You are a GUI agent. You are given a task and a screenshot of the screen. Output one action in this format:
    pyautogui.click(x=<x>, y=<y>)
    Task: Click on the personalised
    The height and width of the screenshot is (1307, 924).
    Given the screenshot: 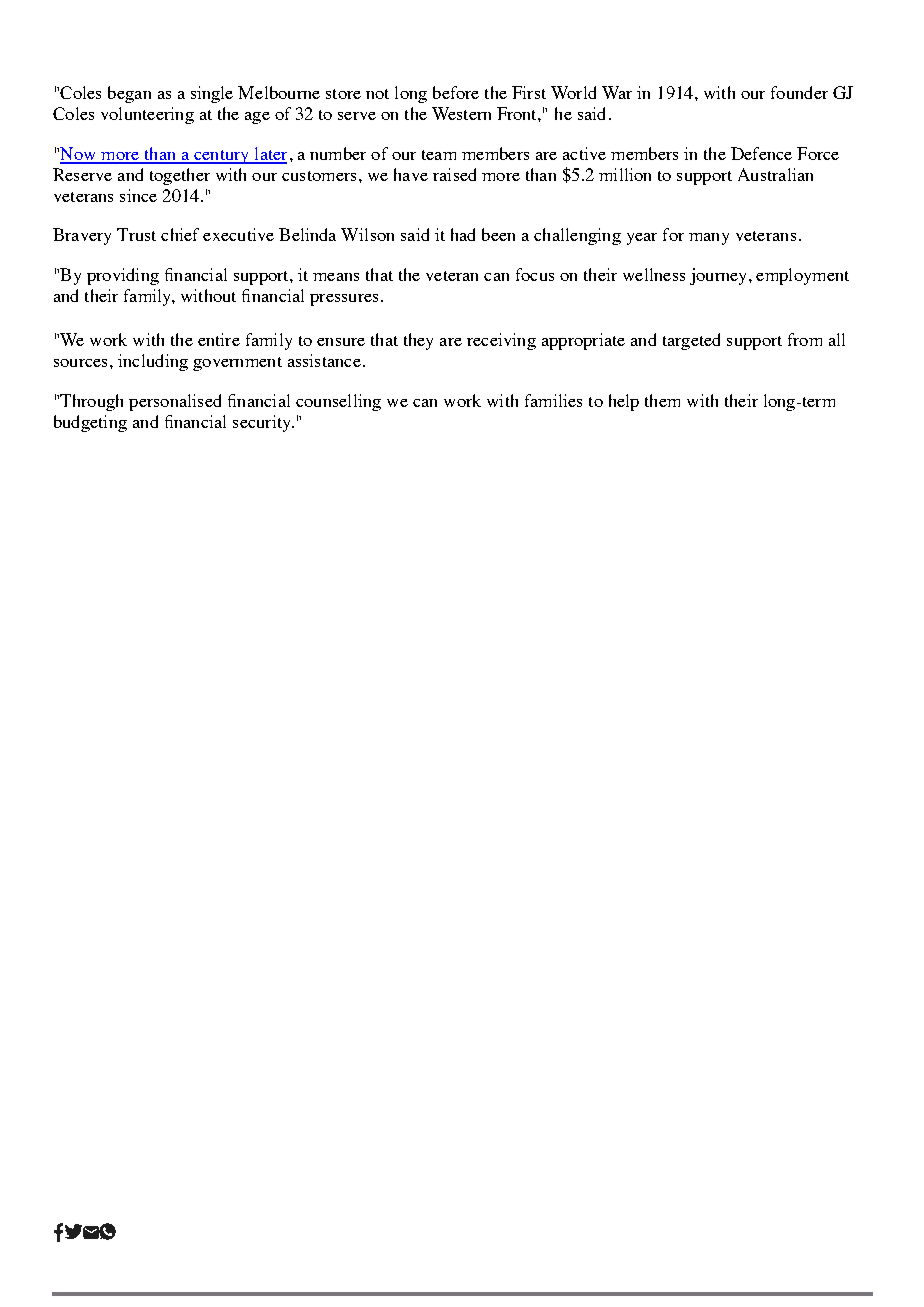 What is the action you would take?
    pyautogui.click(x=175, y=402)
